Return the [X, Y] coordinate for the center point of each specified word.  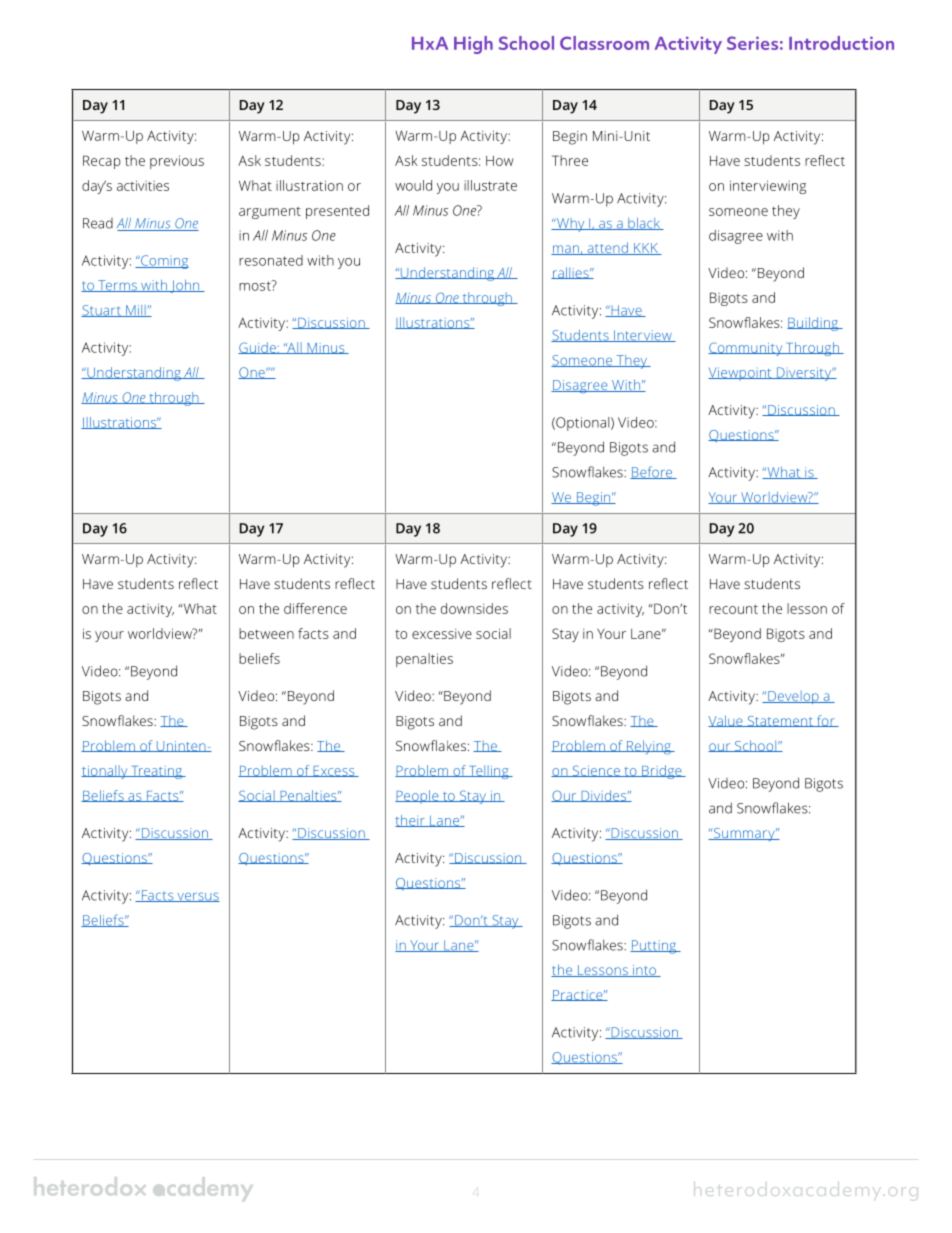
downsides [474, 608]
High [473, 45]
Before [652, 472]
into [644, 971]
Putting [654, 947]
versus [197, 897]
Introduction [841, 43]
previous [177, 162]
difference [315, 608]
